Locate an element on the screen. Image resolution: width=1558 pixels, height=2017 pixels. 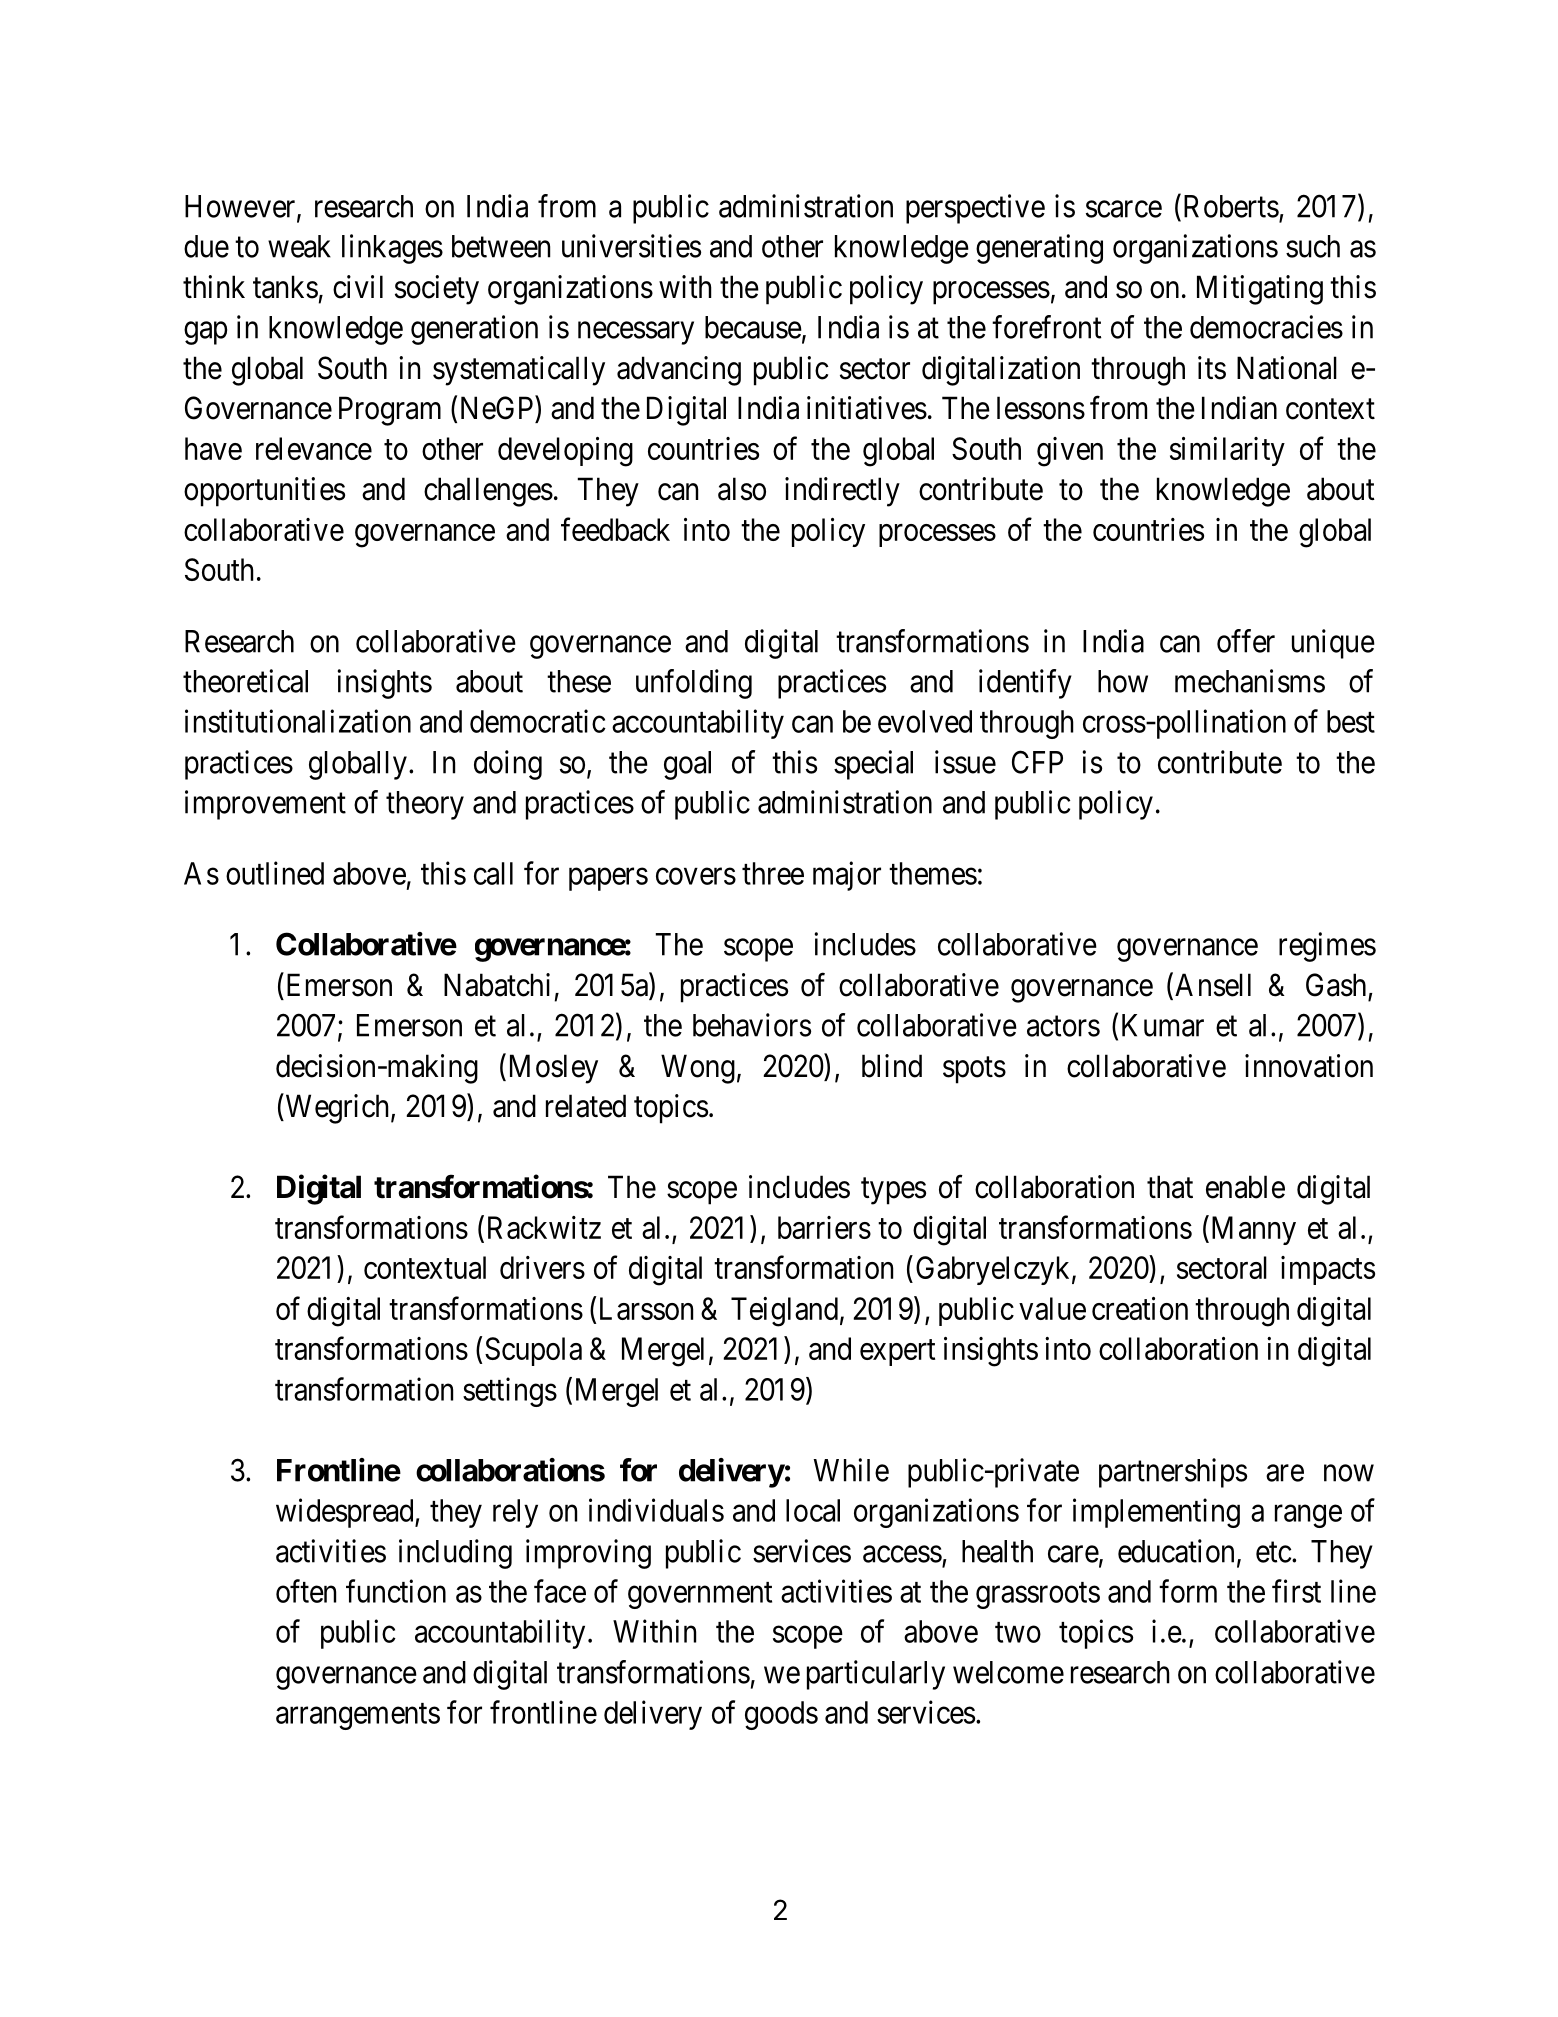
Mitigating is located at coordinates (1260, 290).
